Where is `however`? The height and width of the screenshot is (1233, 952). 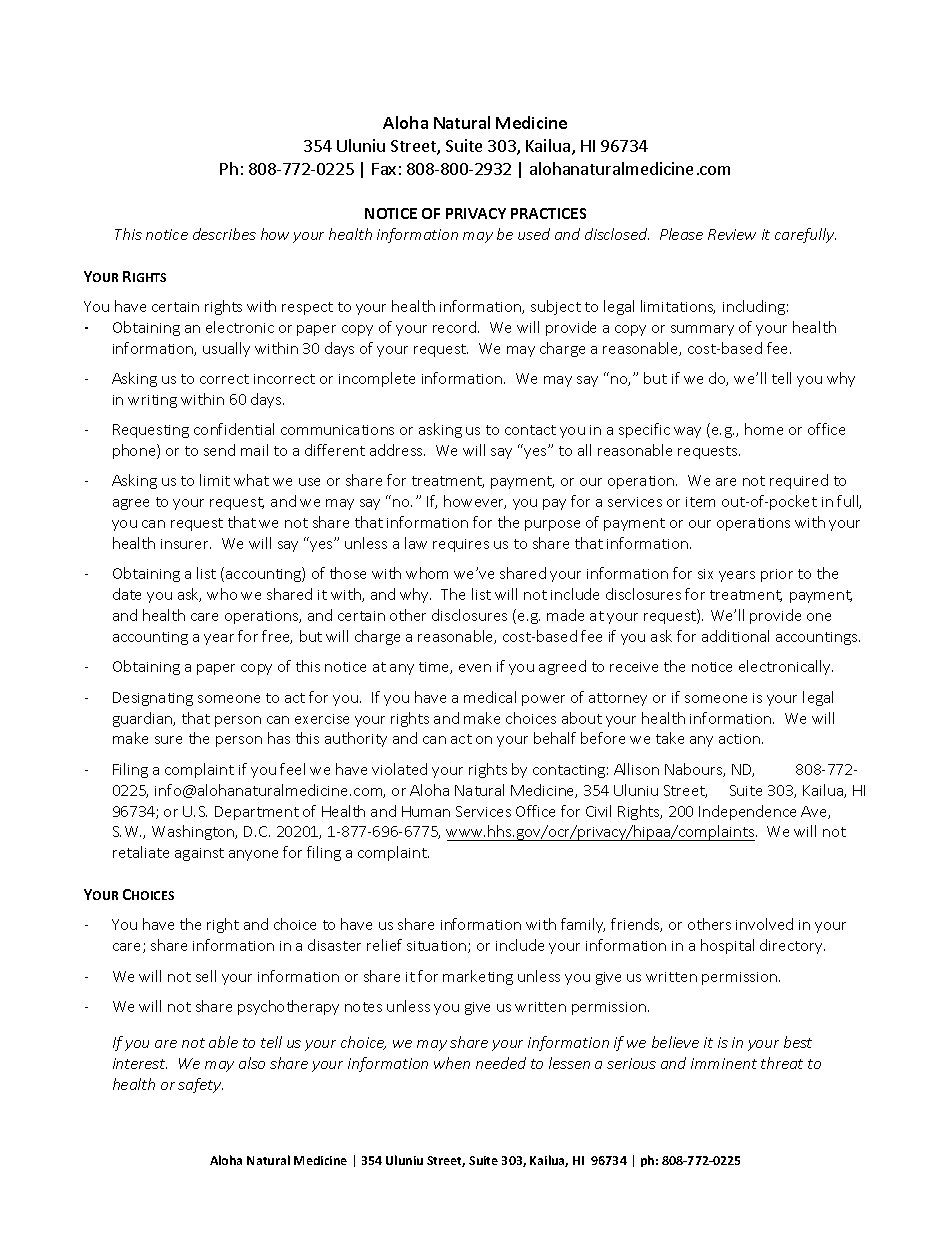 however is located at coordinates (475, 502).
